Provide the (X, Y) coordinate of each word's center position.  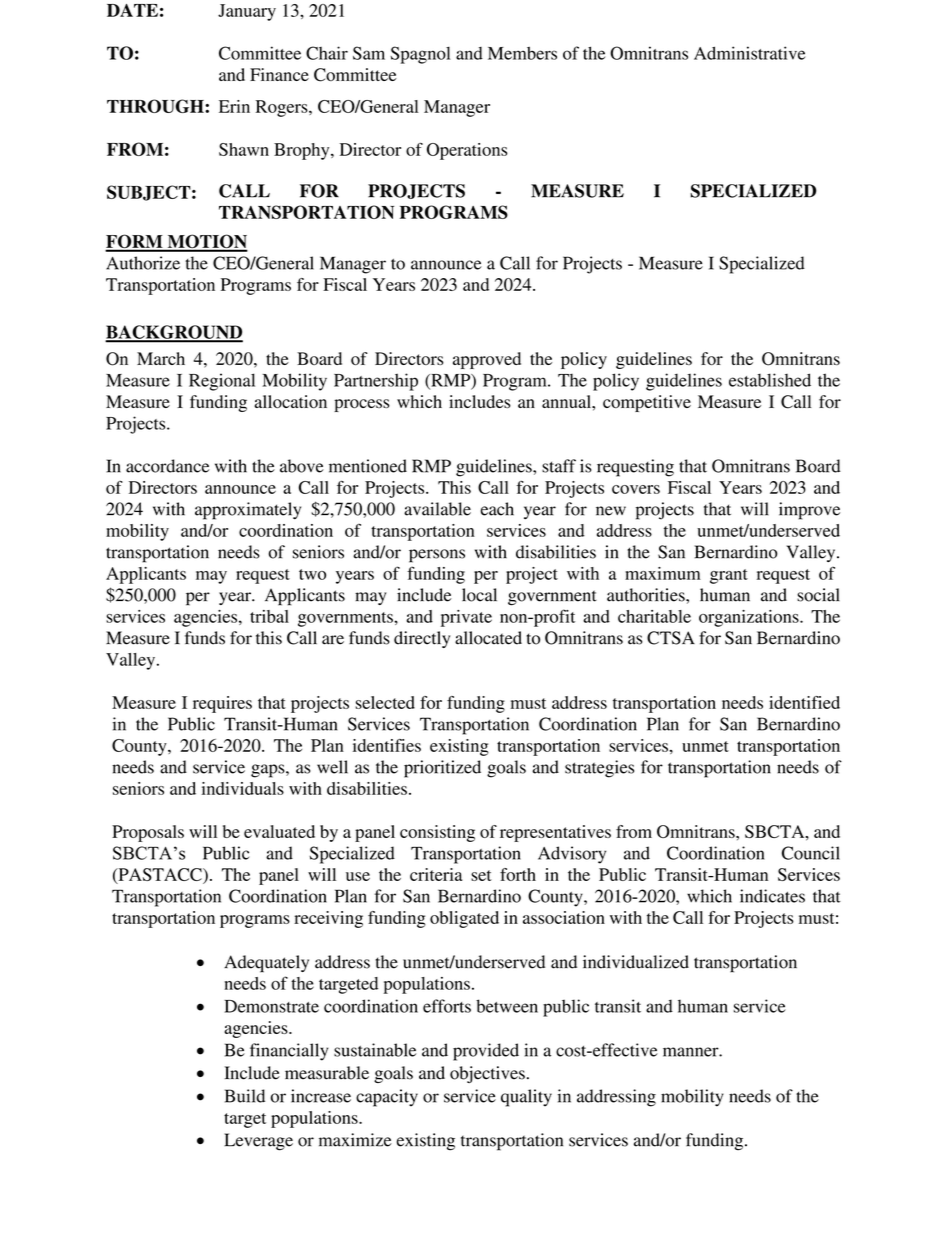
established (770, 380)
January (247, 12)
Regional (222, 382)
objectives (487, 1074)
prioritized (442, 769)
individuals (243, 788)
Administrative (749, 53)
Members (522, 53)
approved (487, 360)
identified (804, 702)
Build (245, 1096)
